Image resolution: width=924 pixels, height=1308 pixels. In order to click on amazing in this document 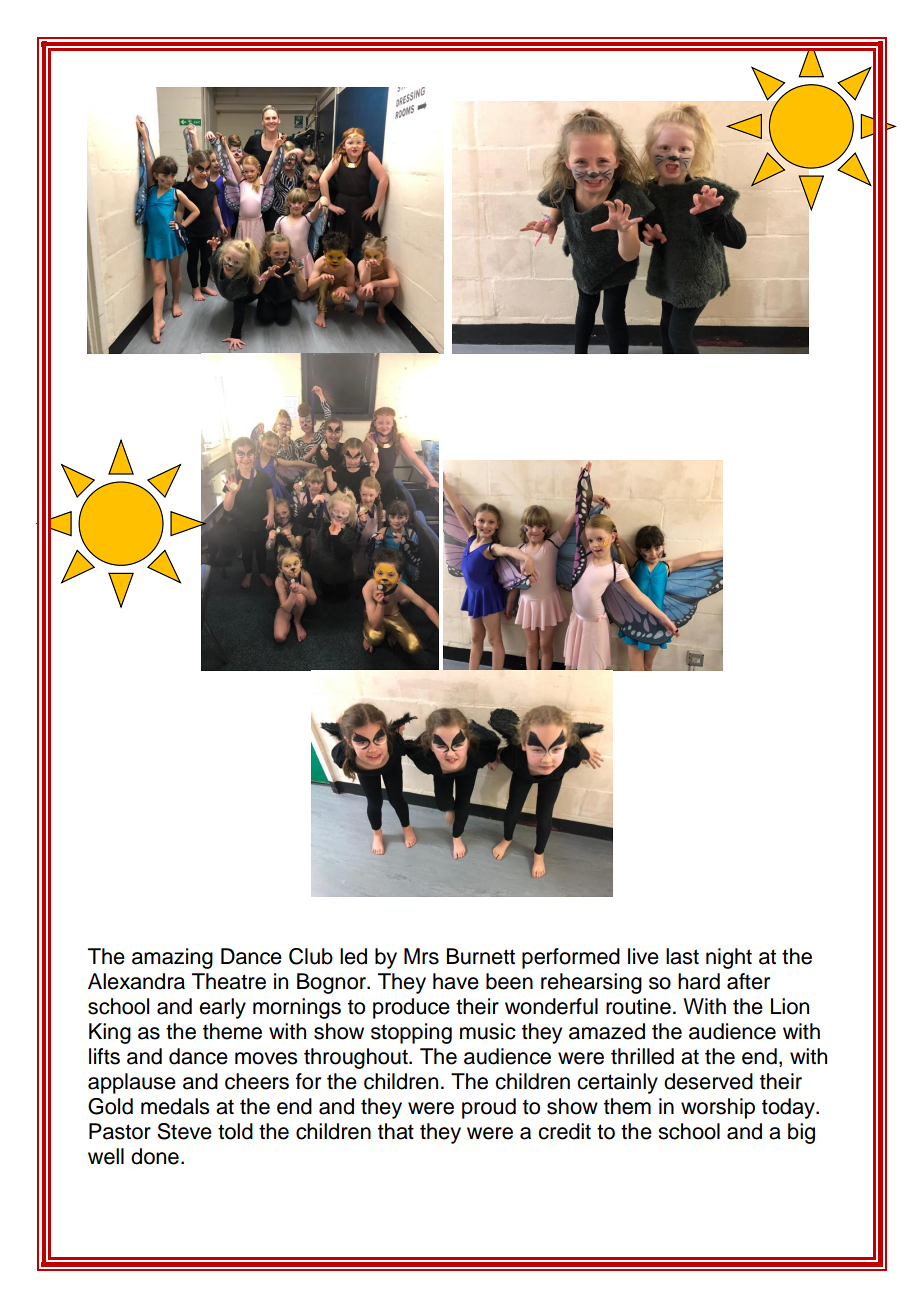, I will do `click(172, 958)`.
